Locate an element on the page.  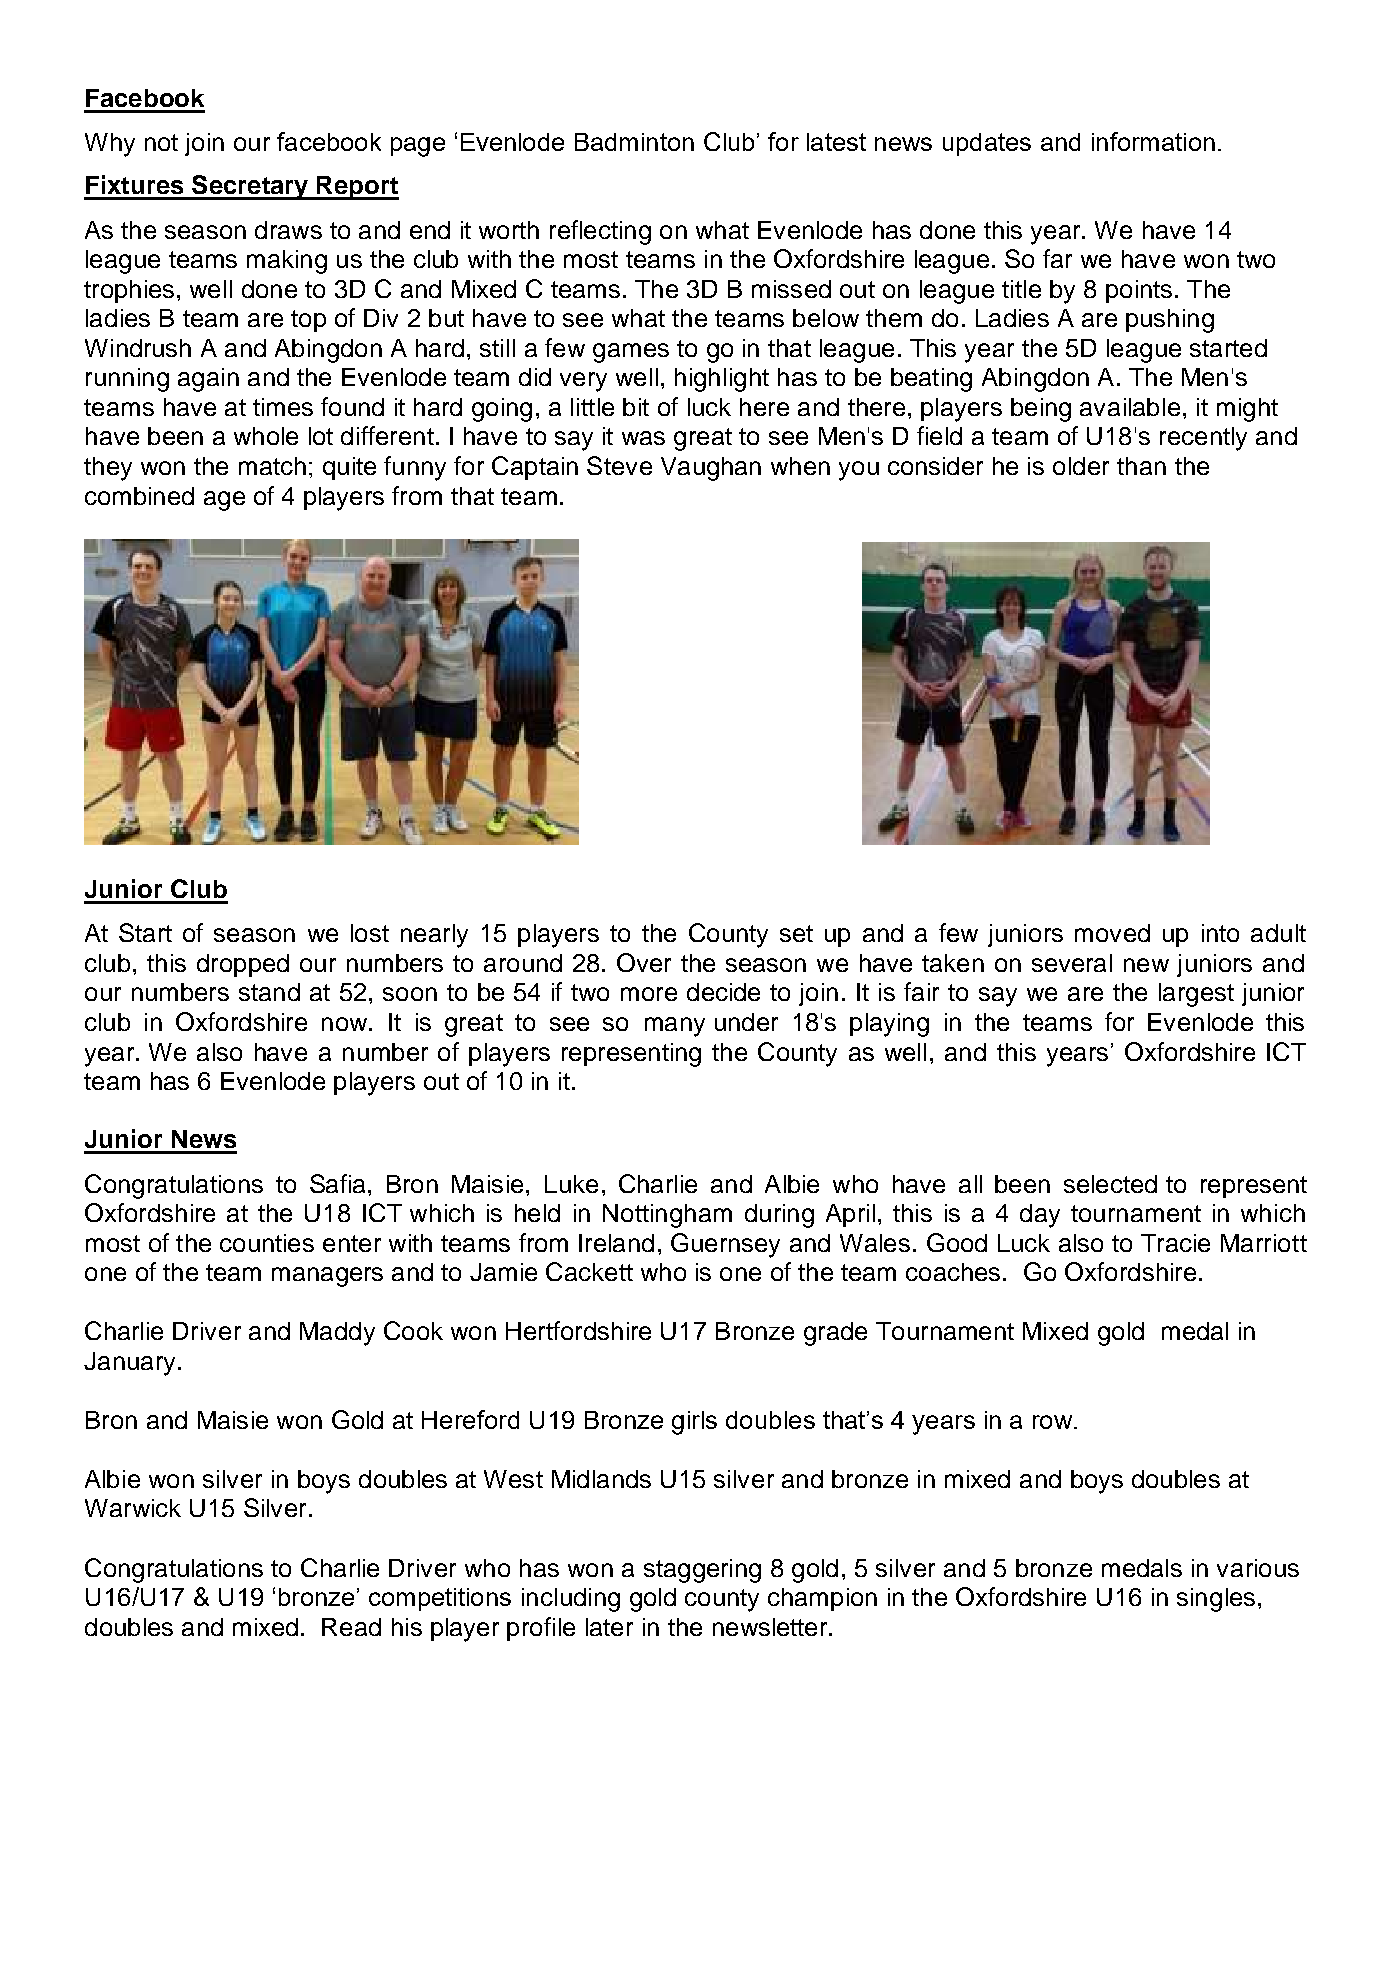
Read is located at coordinates (351, 1627).
